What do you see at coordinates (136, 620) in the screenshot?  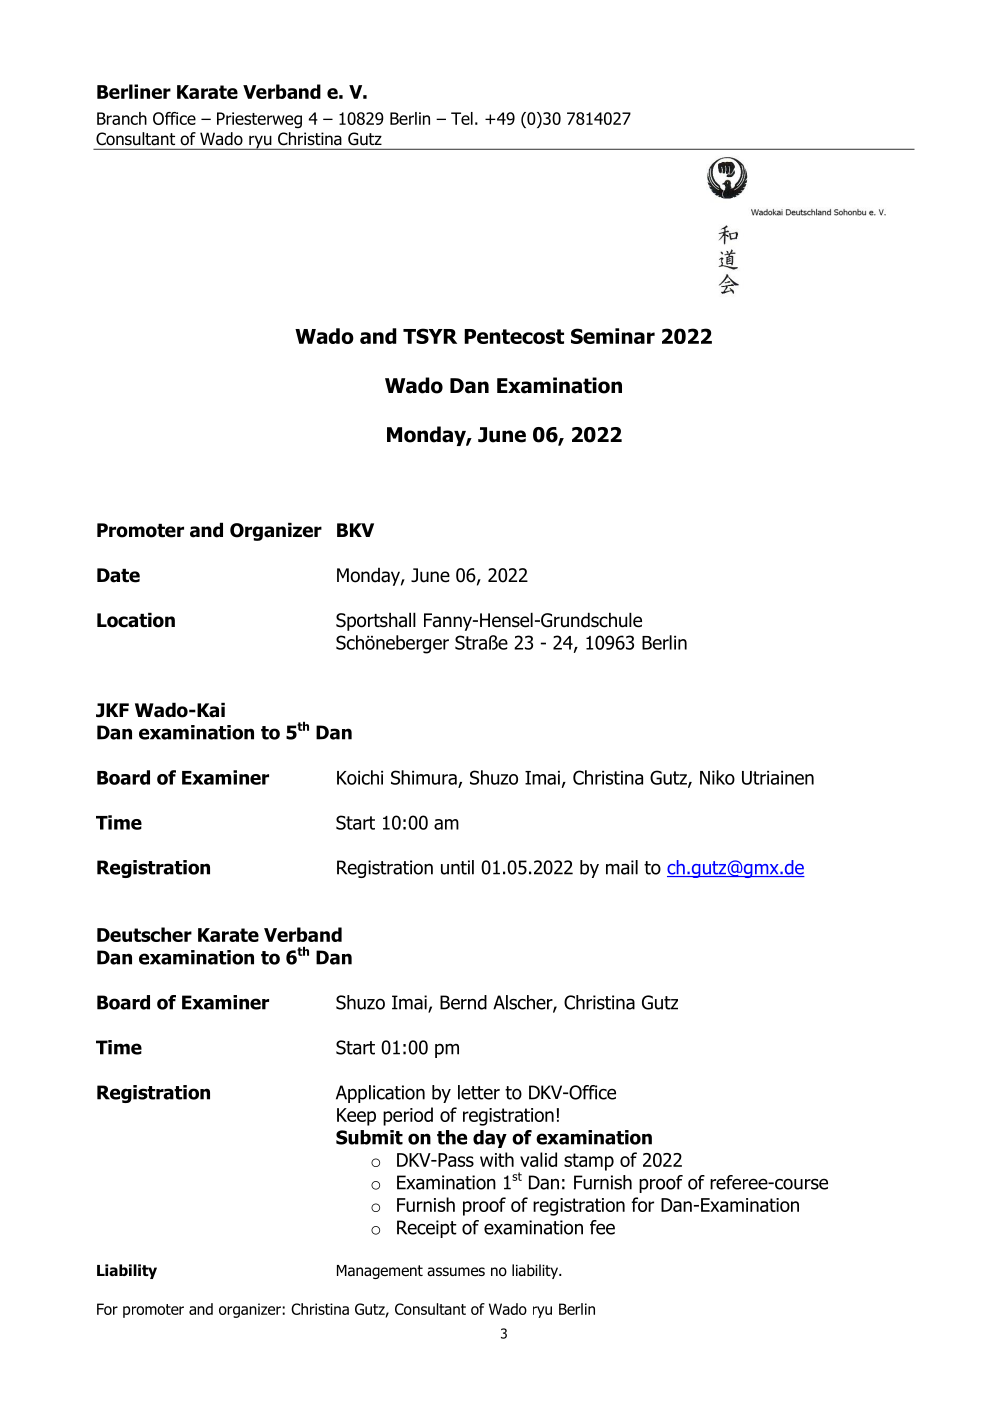 I see `Location` at bounding box center [136, 620].
